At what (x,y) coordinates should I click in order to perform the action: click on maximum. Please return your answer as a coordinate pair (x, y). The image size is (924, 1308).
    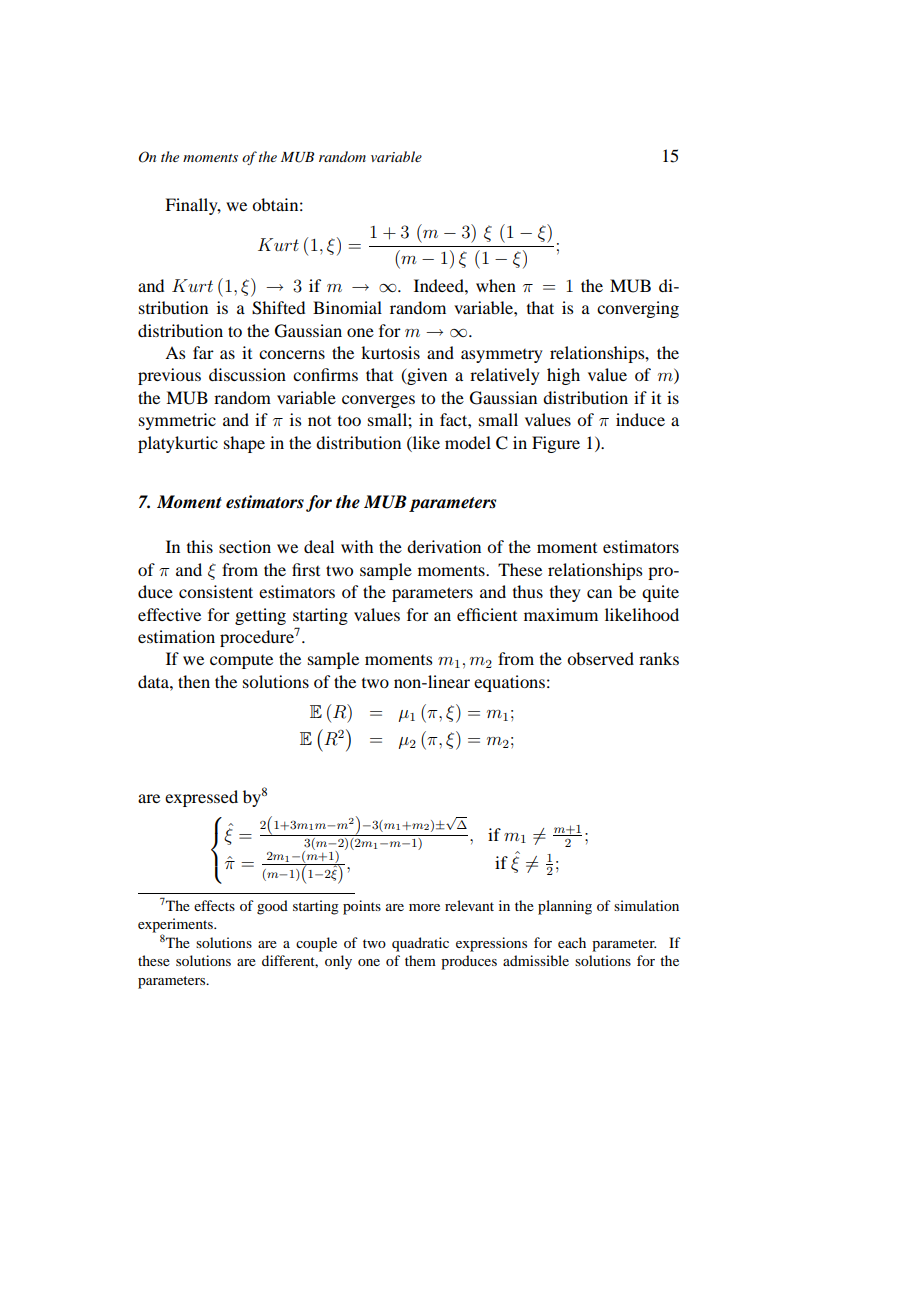
    Looking at the image, I should click on (561, 614).
